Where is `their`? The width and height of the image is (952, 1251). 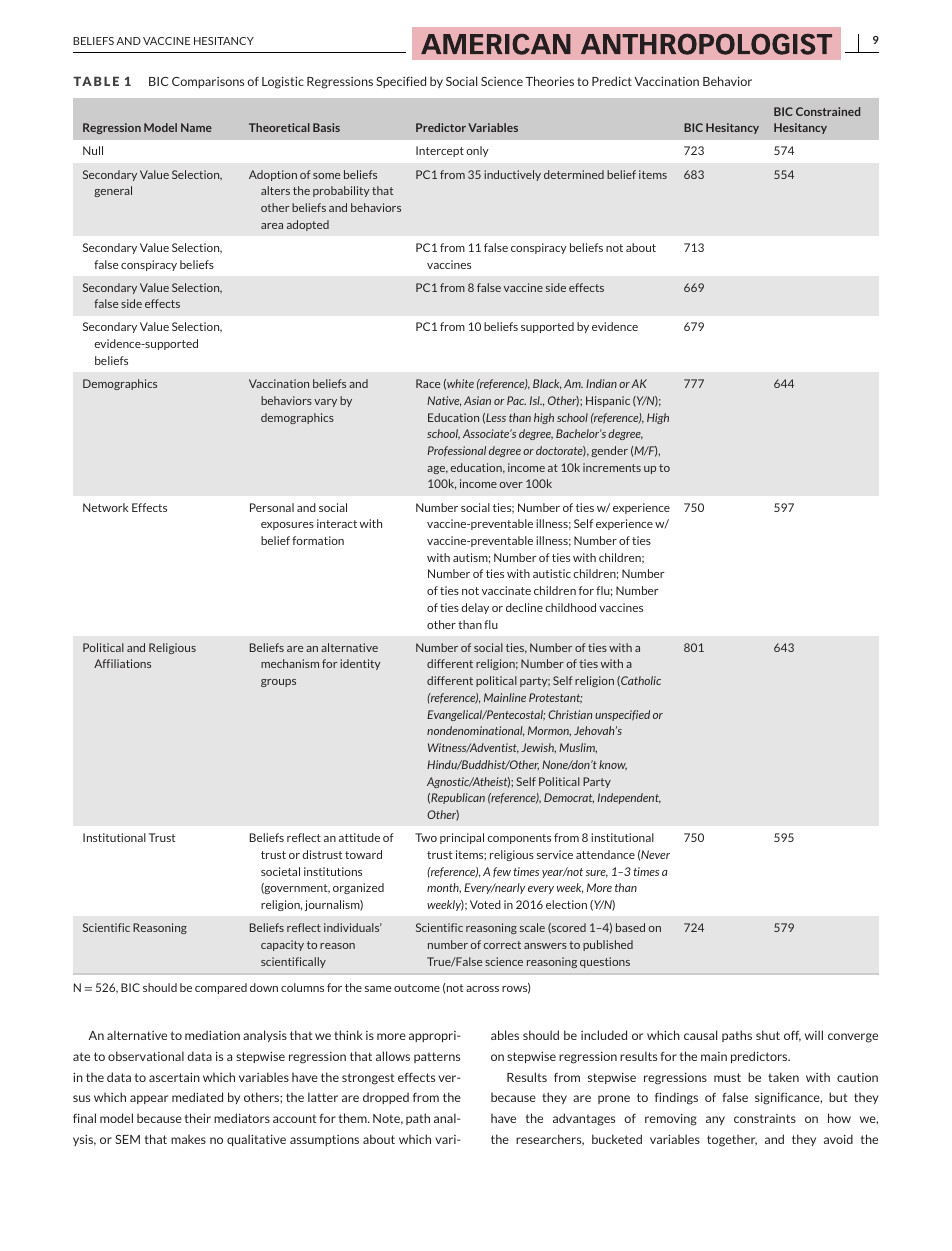 their is located at coordinates (198, 1118).
